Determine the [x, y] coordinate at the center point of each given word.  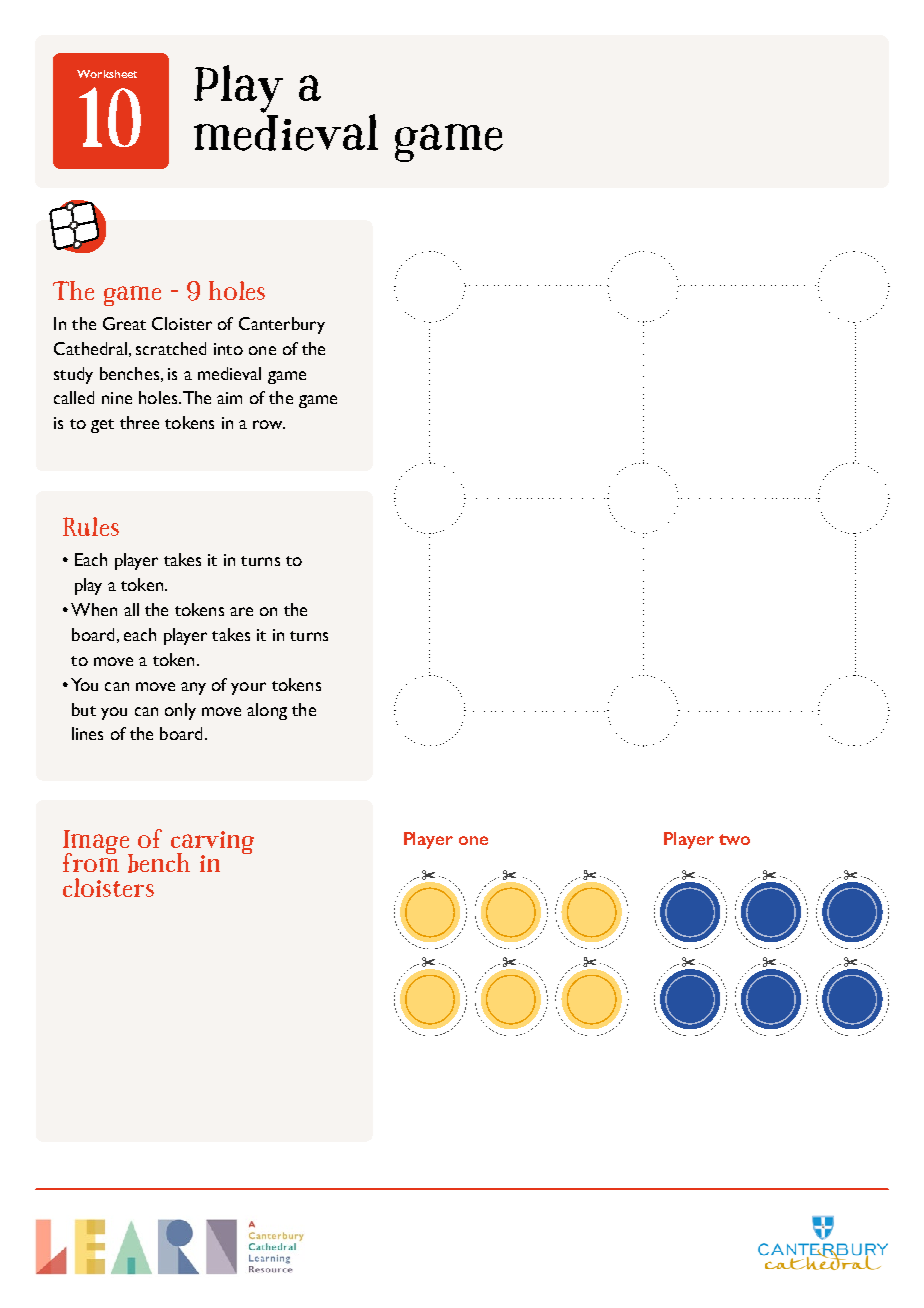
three [139, 422]
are [241, 611]
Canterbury [282, 325]
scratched [171, 348]
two [734, 839]
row [269, 424]
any [193, 688]
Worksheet [107, 74]
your [248, 688]
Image [97, 843]
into [228, 349]
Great [124, 323]
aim [229, 398]
